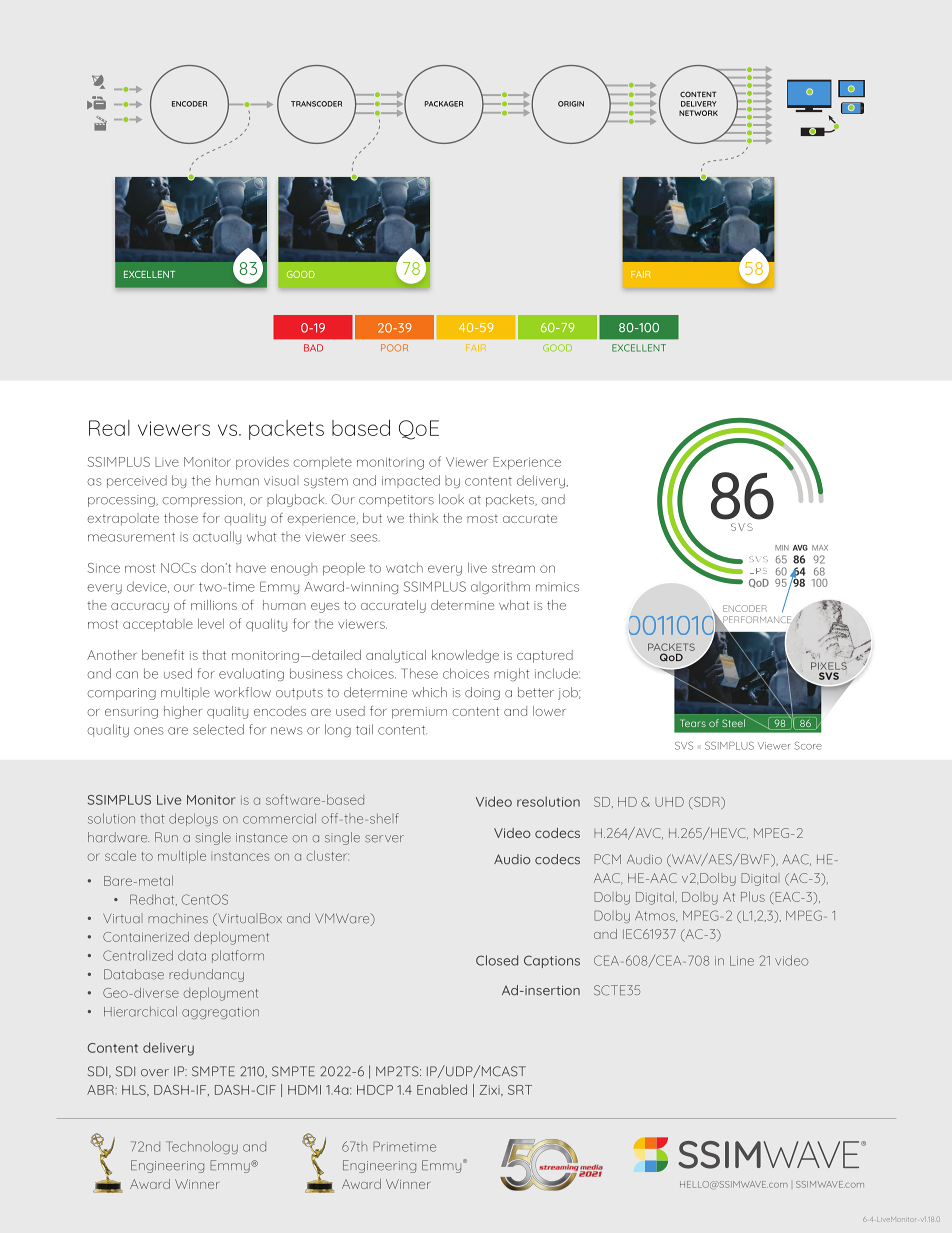 The image size is (952, 1233). I want to click on Technology, so click(202, 1147).
